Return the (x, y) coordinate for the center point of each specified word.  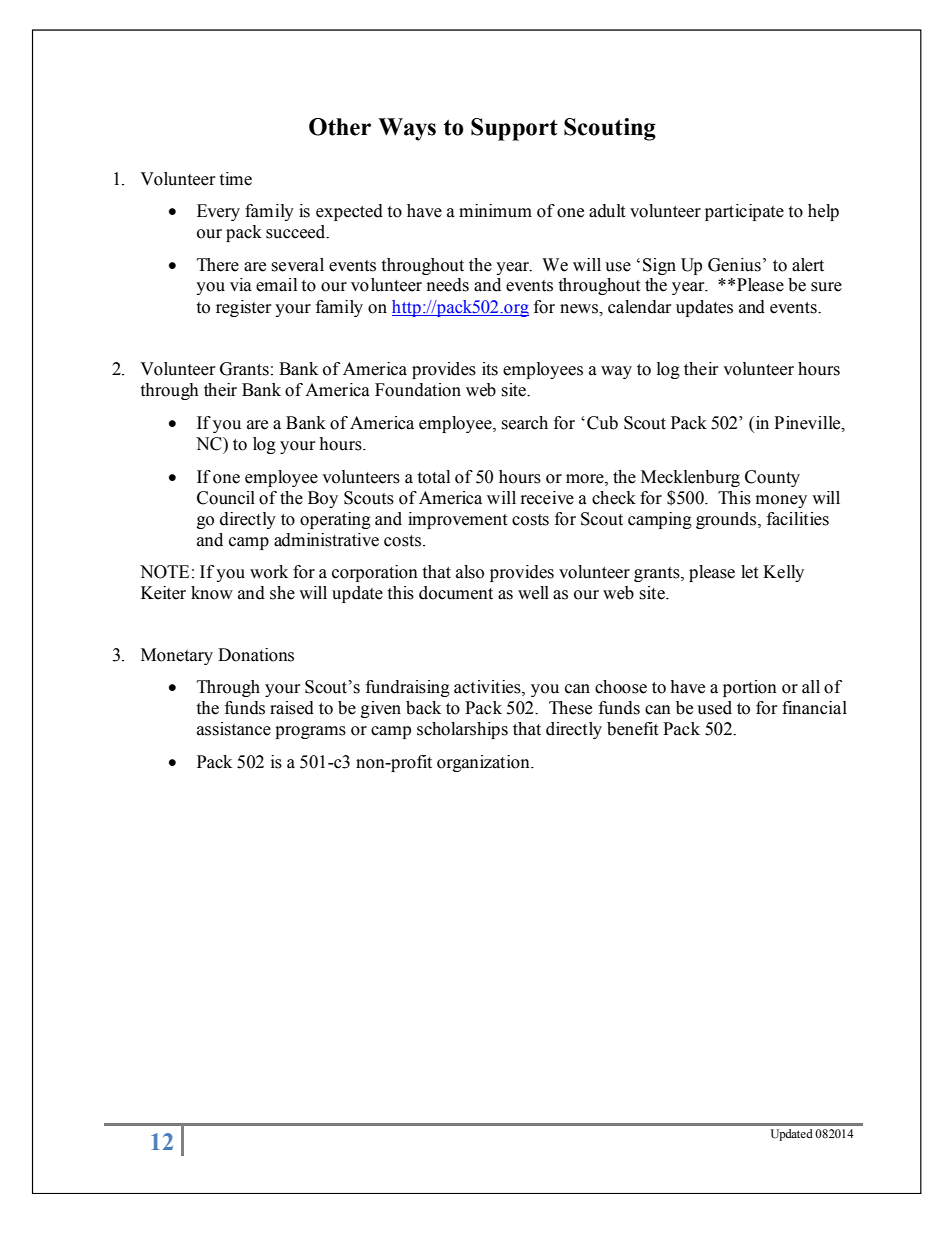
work (269, 572)
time (235, 179)
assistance (234, 729)
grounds (727, 520)
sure (826, 287)
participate (744, 212)
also (470, 572)
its (490, 369)
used (714, 708)
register (244, 308)
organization (484, 763)
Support (514, 129)
